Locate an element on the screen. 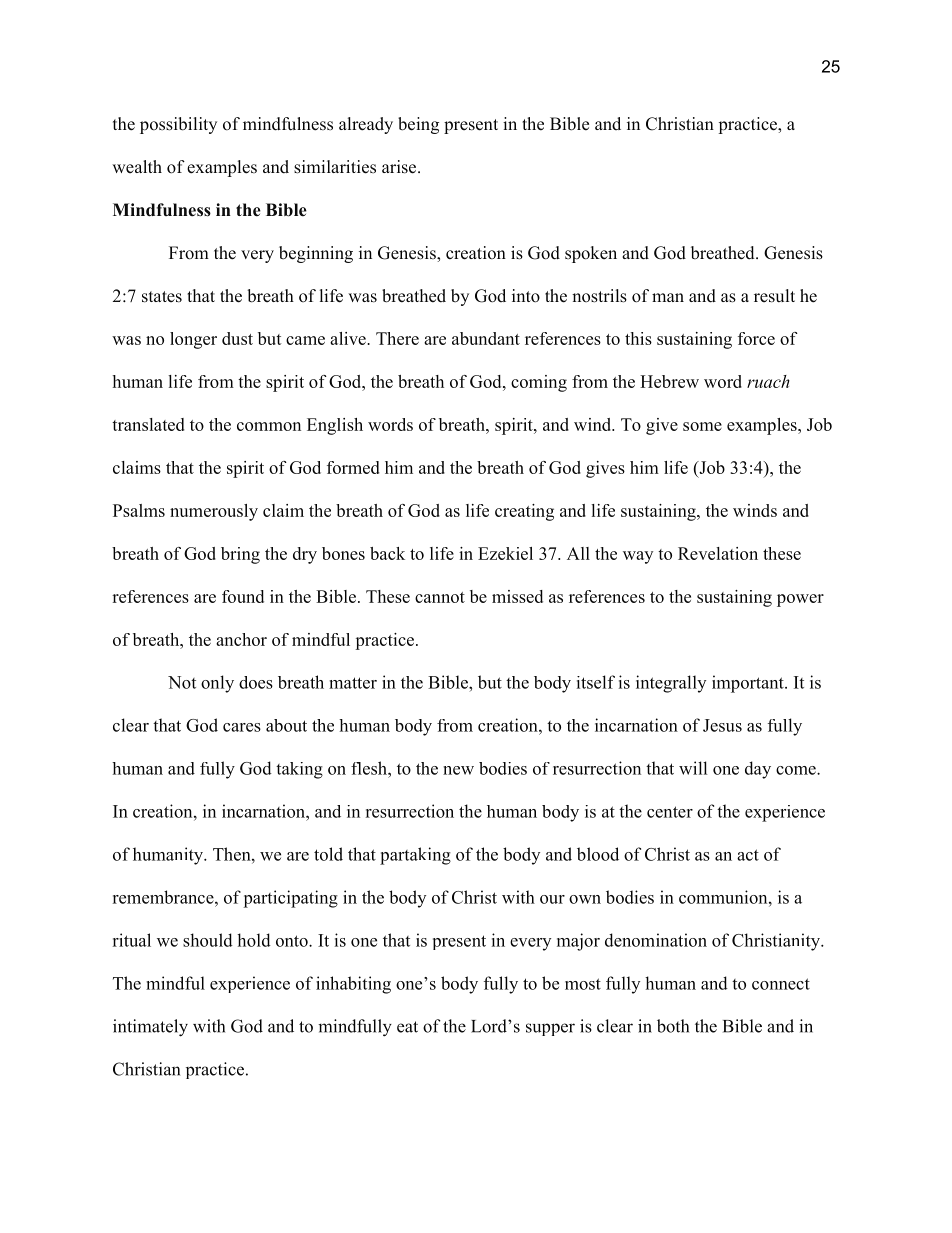 This screenshot has width=952, height=1233. found is located at coordinates (243, 596).
